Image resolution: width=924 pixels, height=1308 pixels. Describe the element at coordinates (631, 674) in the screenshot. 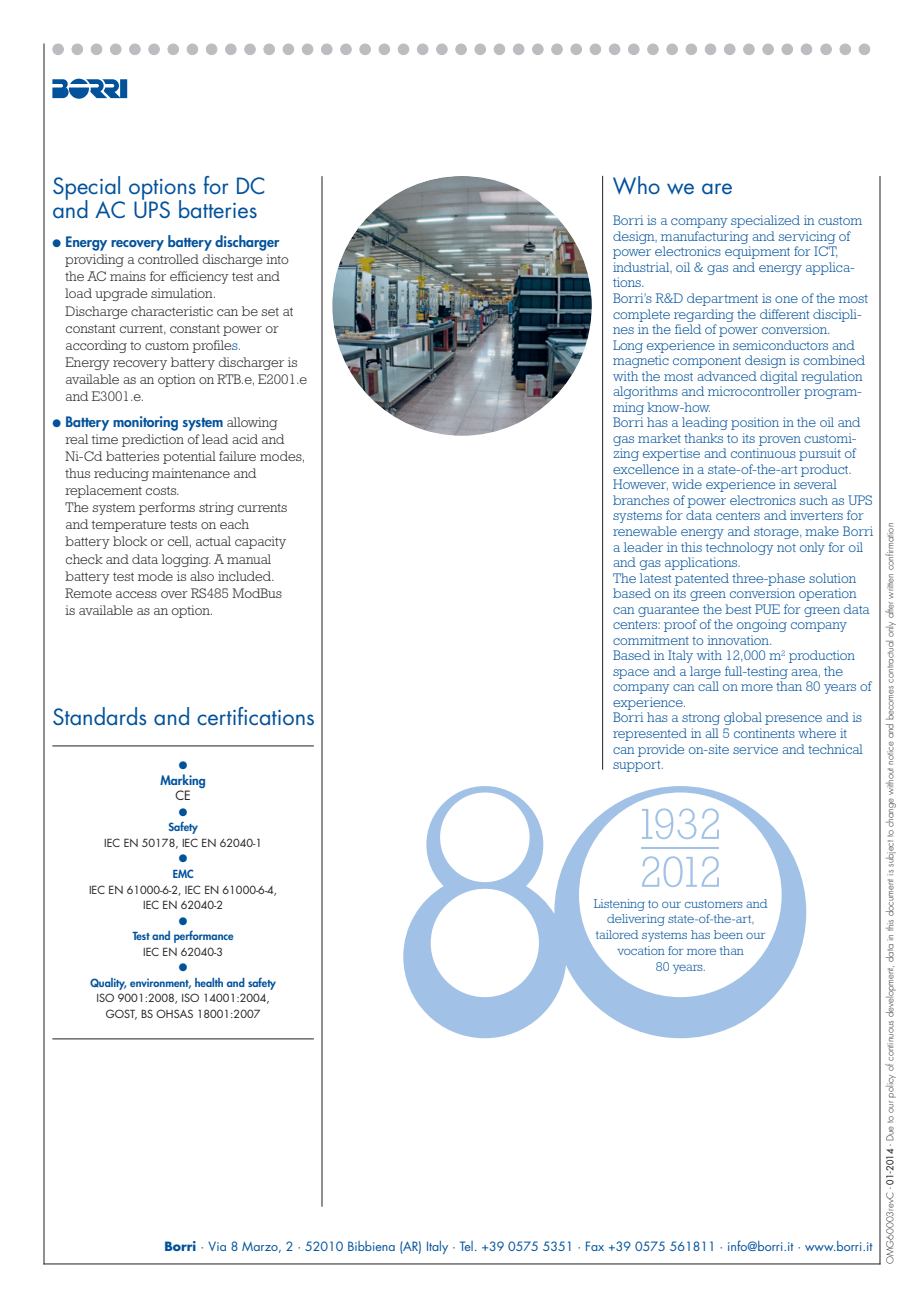

I see `space` at that location.
